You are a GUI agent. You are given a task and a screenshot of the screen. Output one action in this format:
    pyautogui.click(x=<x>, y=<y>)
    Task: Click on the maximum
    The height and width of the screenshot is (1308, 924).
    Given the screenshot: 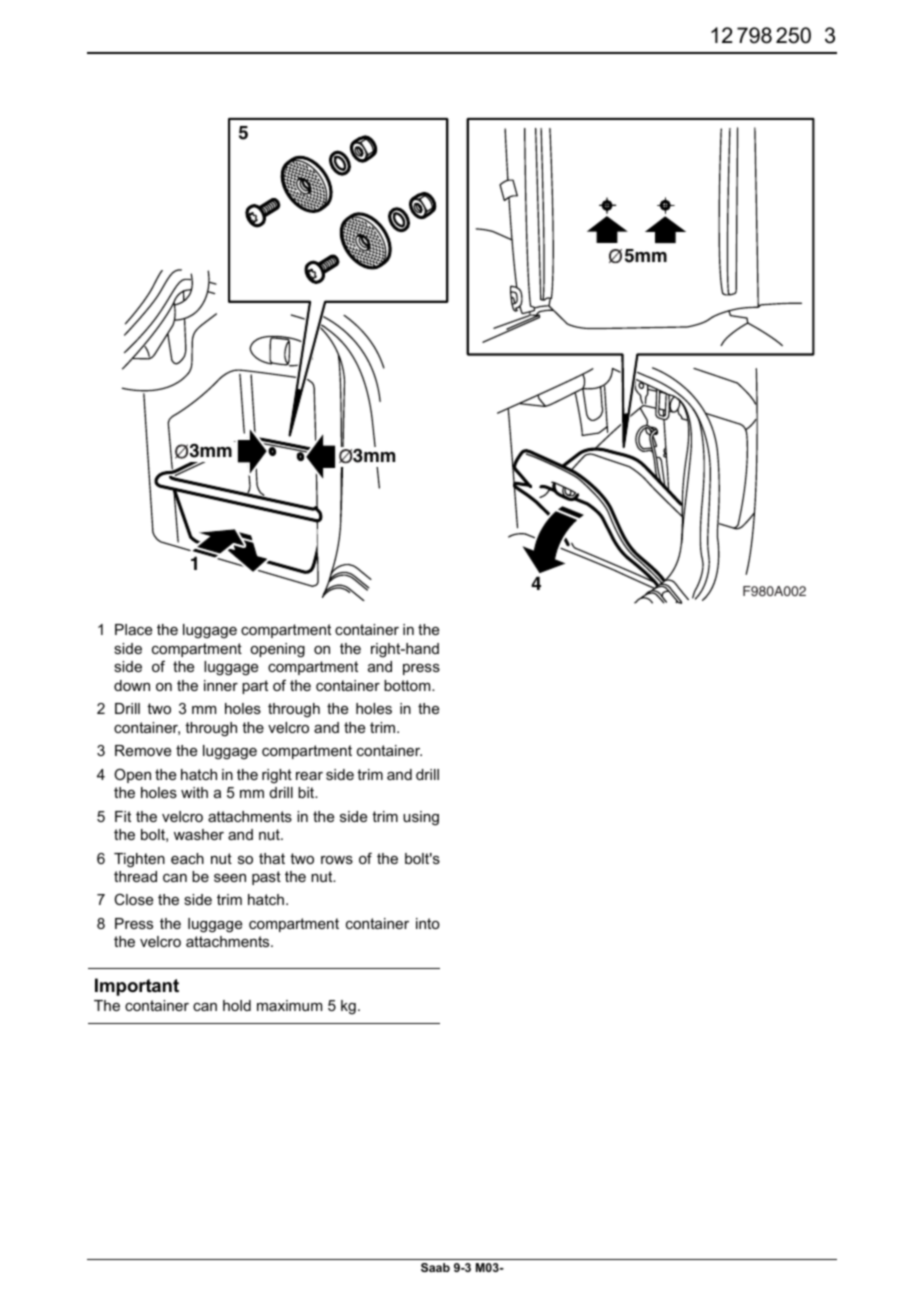 What is the action you would take?
    pyautogui.click(x=289, y=1005)
